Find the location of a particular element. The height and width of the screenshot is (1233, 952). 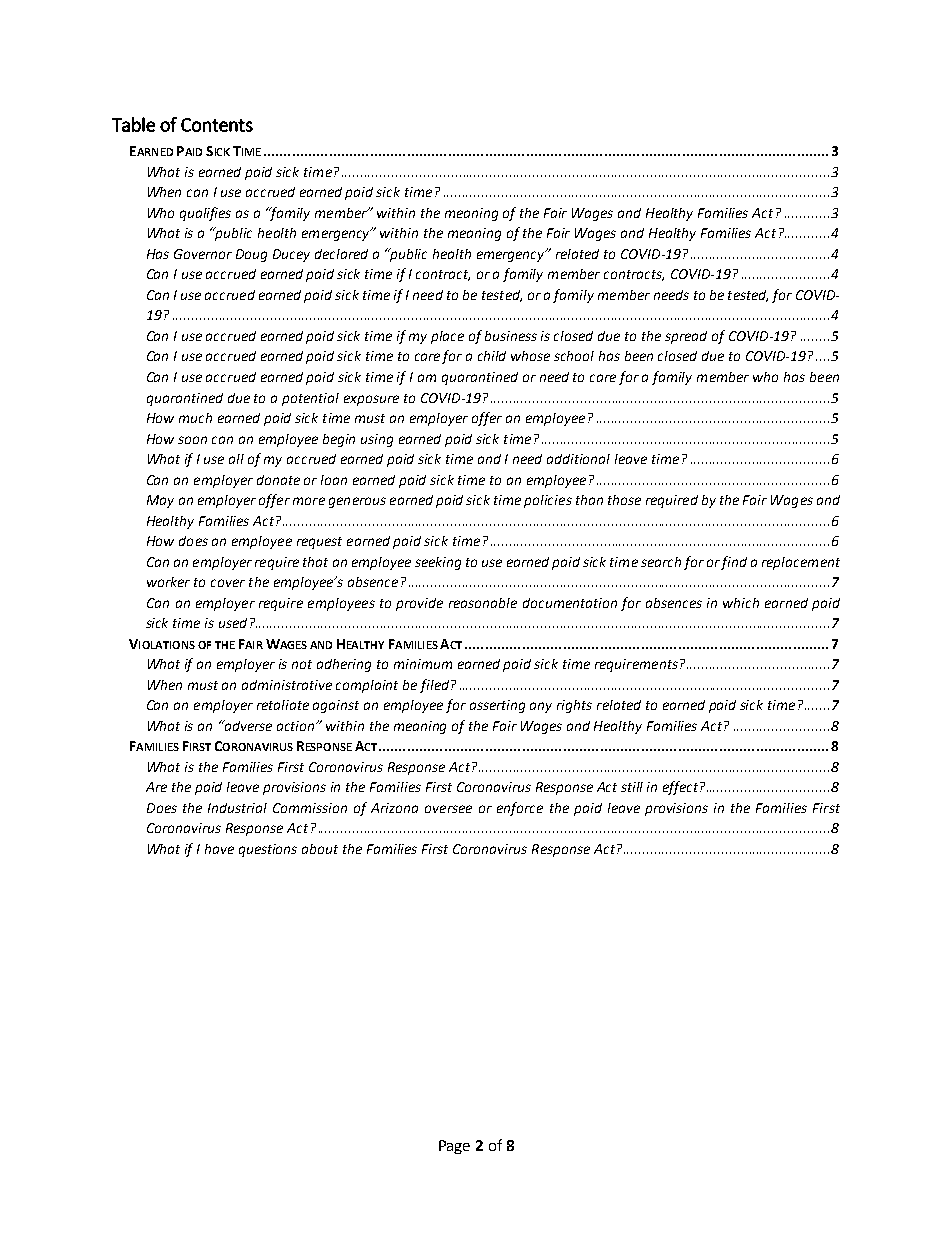

minimum is located at coordinates (423, 664).
